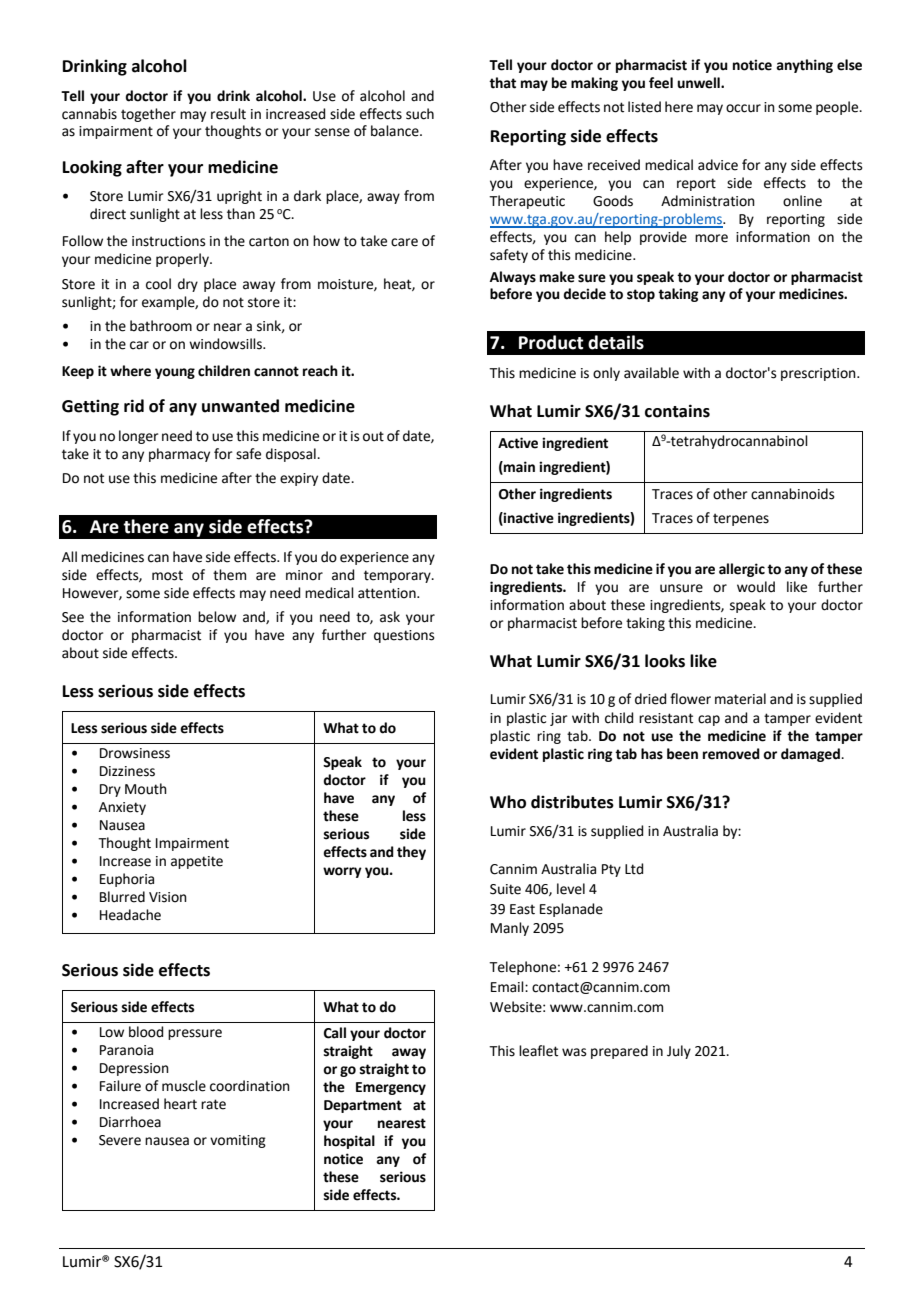 Image resolution: width=924 pixels, height=1308 pixels. Describe the element at coordinates (180, 1104) in the screenshot. I see `heart` at that location.
